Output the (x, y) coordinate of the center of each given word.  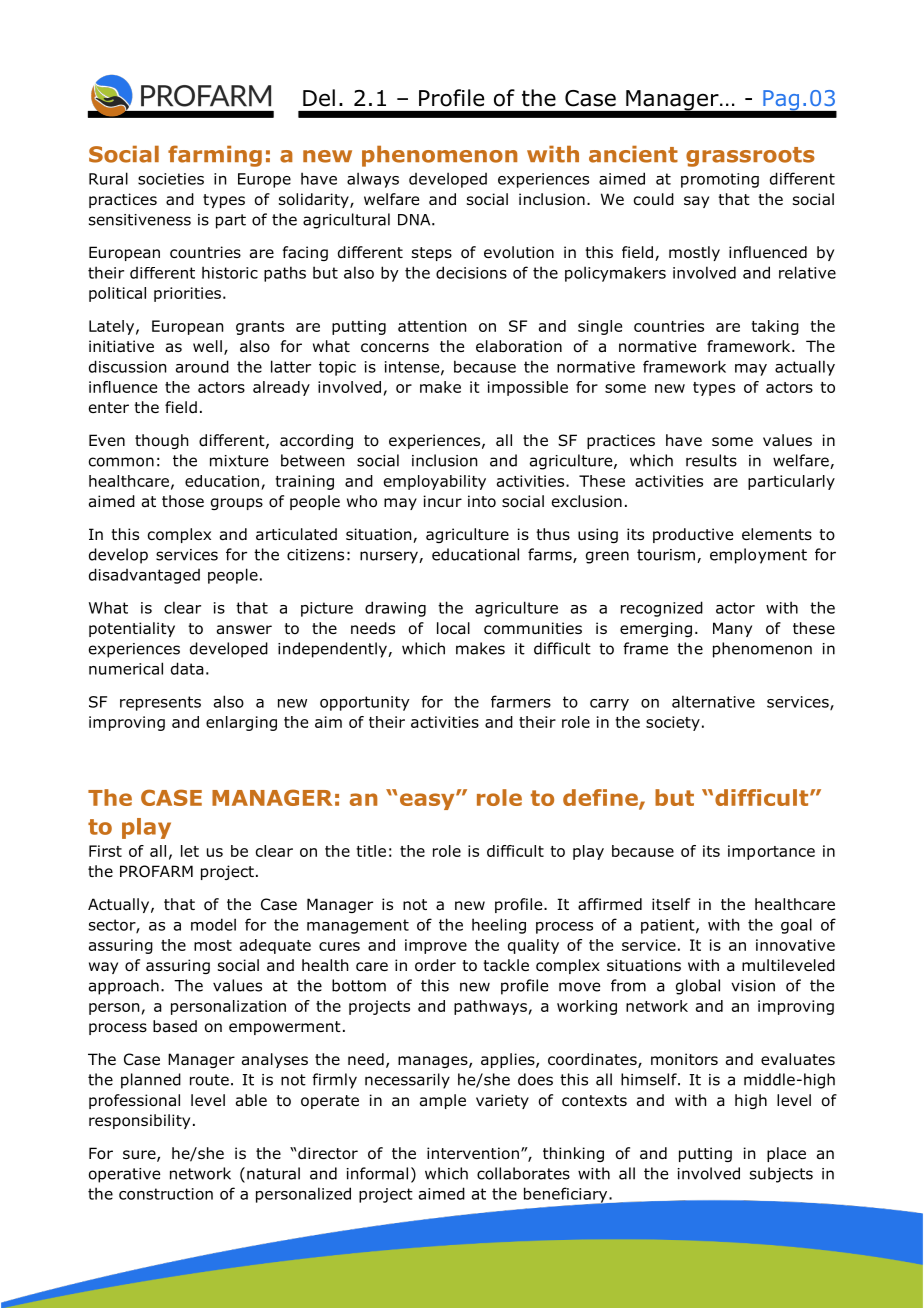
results (711, 460)
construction (166, 1194)
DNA (415, 220)
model (213, 924)
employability (435, 482)
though (161, 441)
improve (436, 946)
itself (671, 904)
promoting (720, 180)
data (187, 668)
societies (171, 179)
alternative (713, 701)
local (453, 628)
